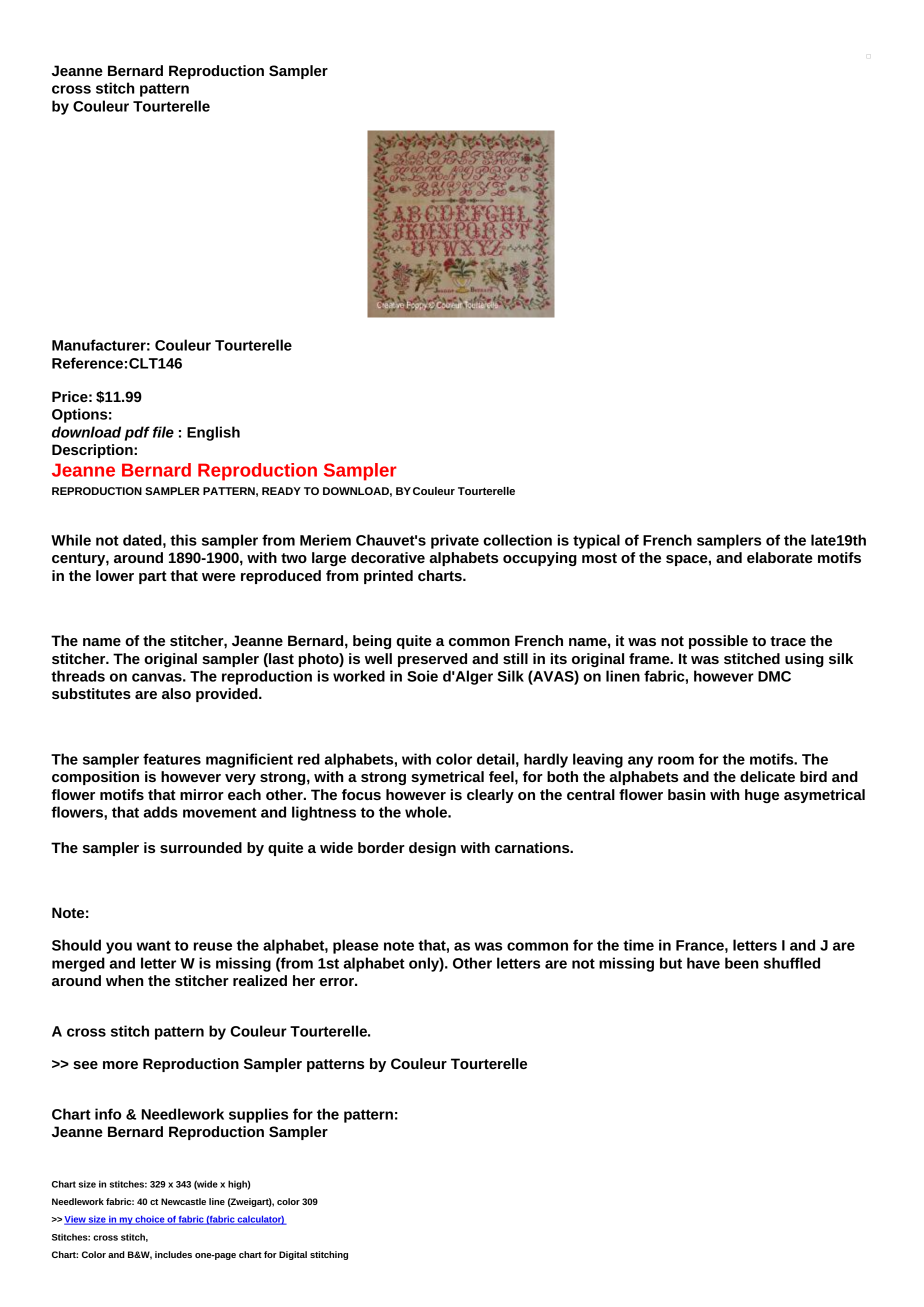  What do you see at coordinates (432, 660) in the screenshot?
I see `preserved` at bounding box center [432, 660].
